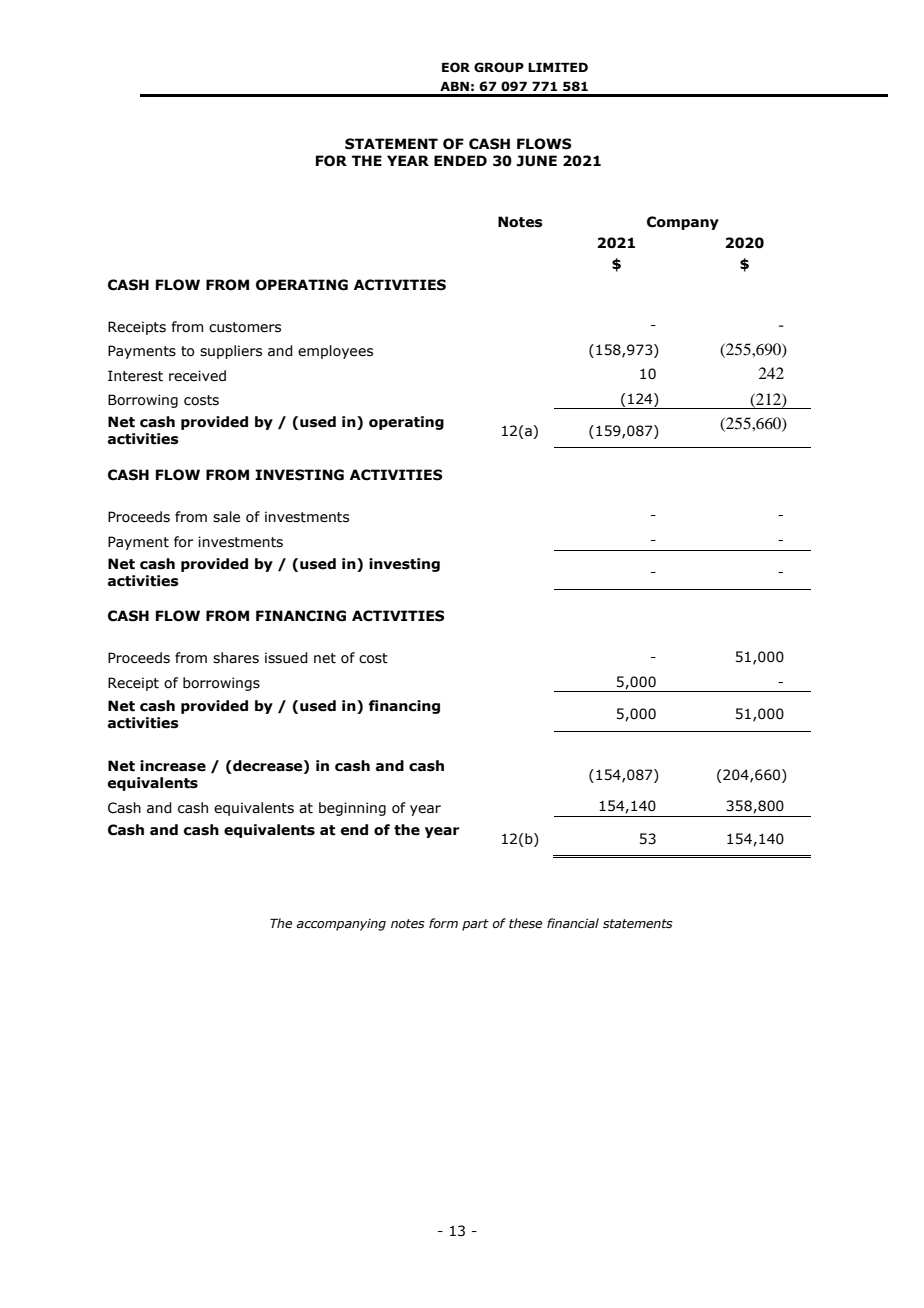 This document has height=1308, width=924. What do you see at coordinates (335, 352) in the document?
I see `employees` at bounding box center [335, 352].
